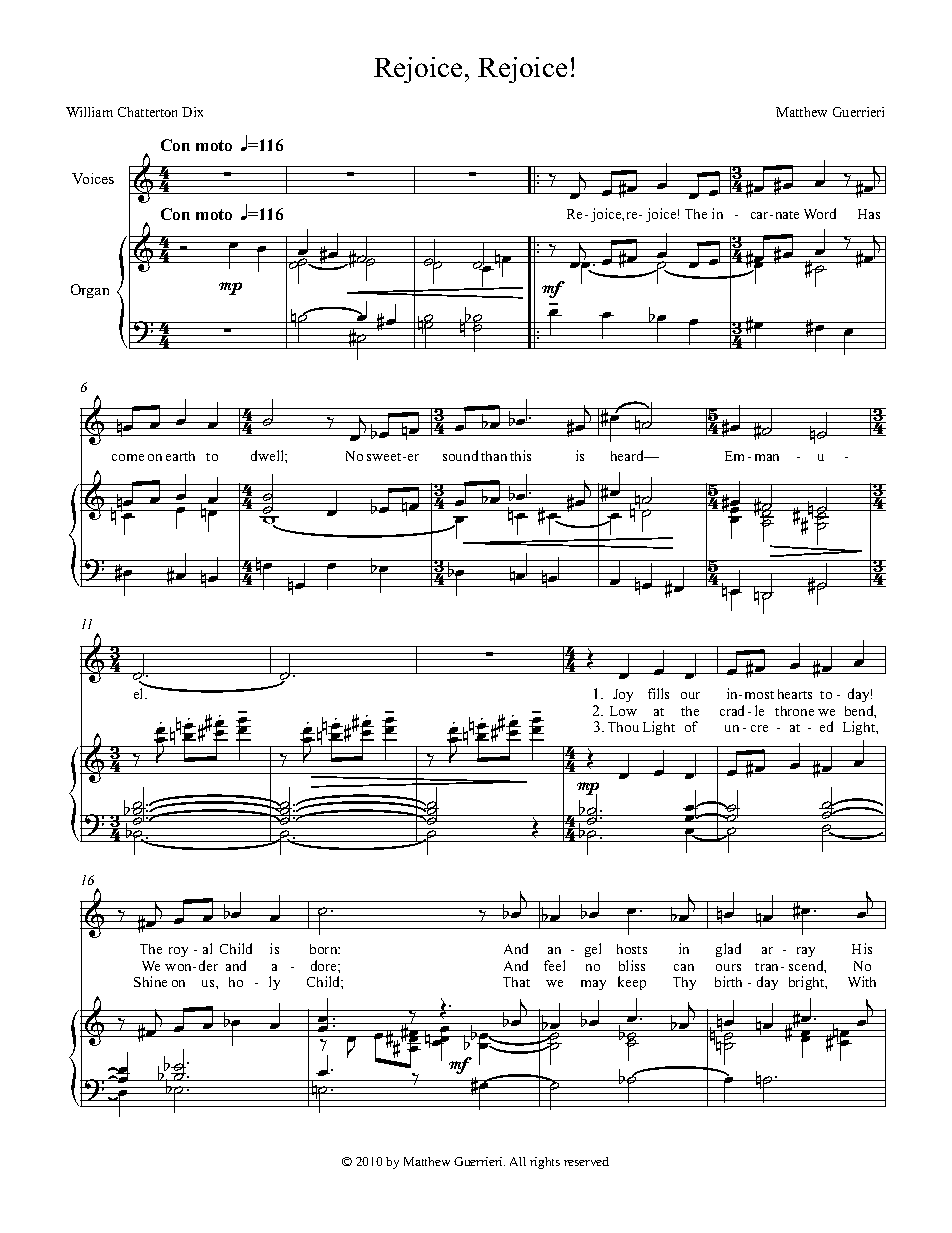  I want to click on earth, so click(180, 456).
